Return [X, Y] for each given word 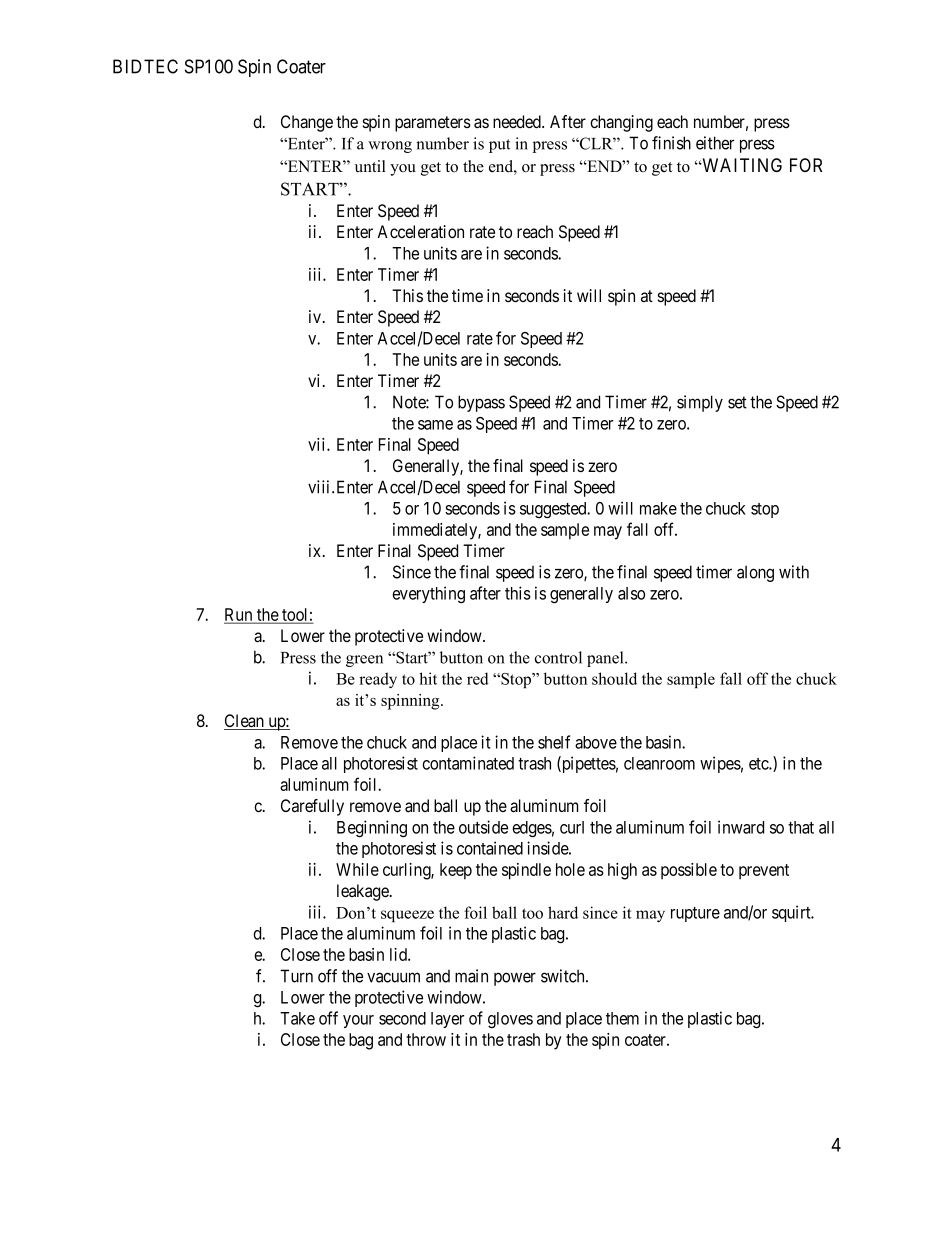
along [755, 573]
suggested [554, 510]
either [715, 143]
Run [239, 615]
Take [297, 1018]
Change [307, 123]
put [499, 146]
